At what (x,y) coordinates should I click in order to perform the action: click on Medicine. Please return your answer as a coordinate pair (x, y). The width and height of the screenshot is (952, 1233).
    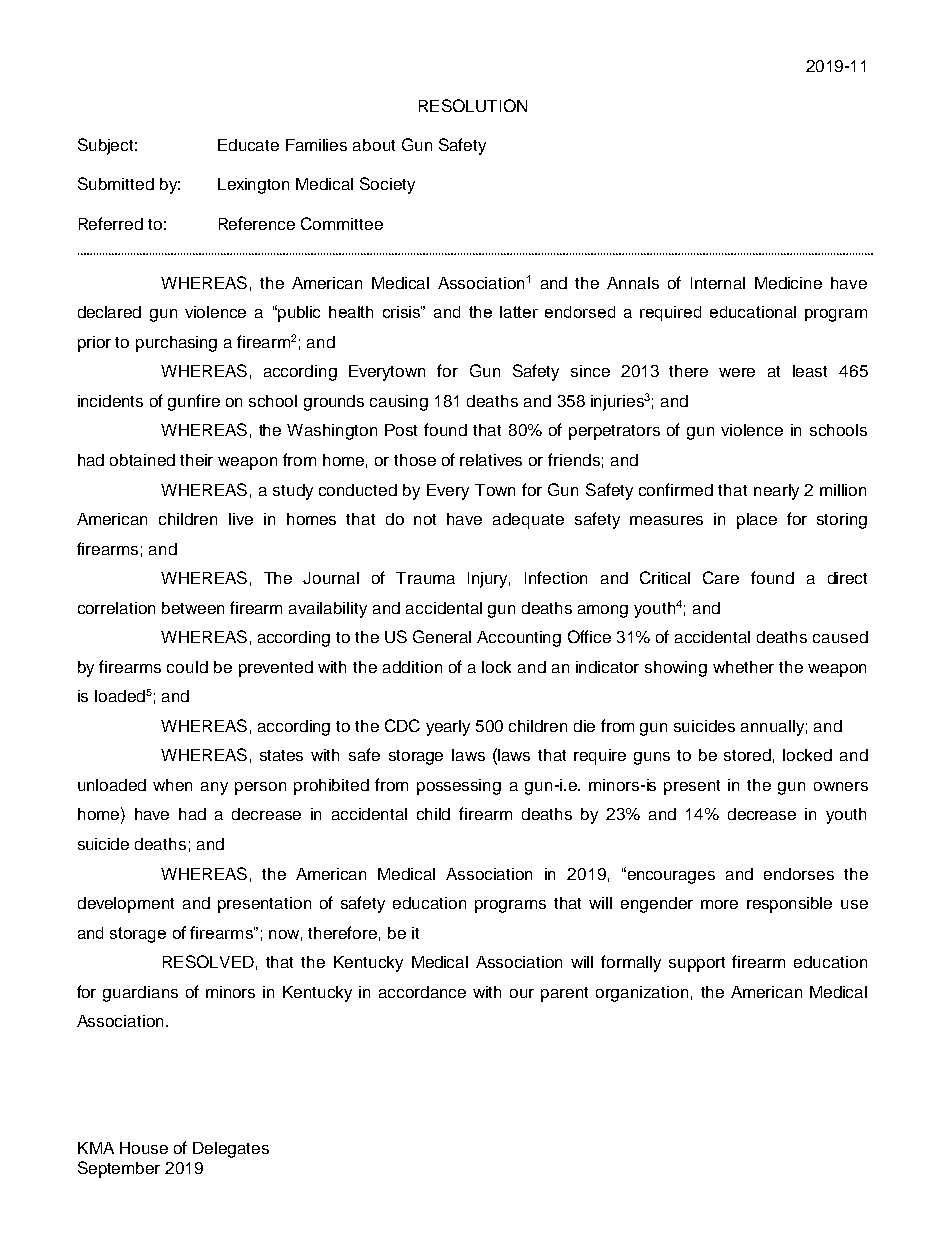
    Looking at the image, I should click on (788, 283).
